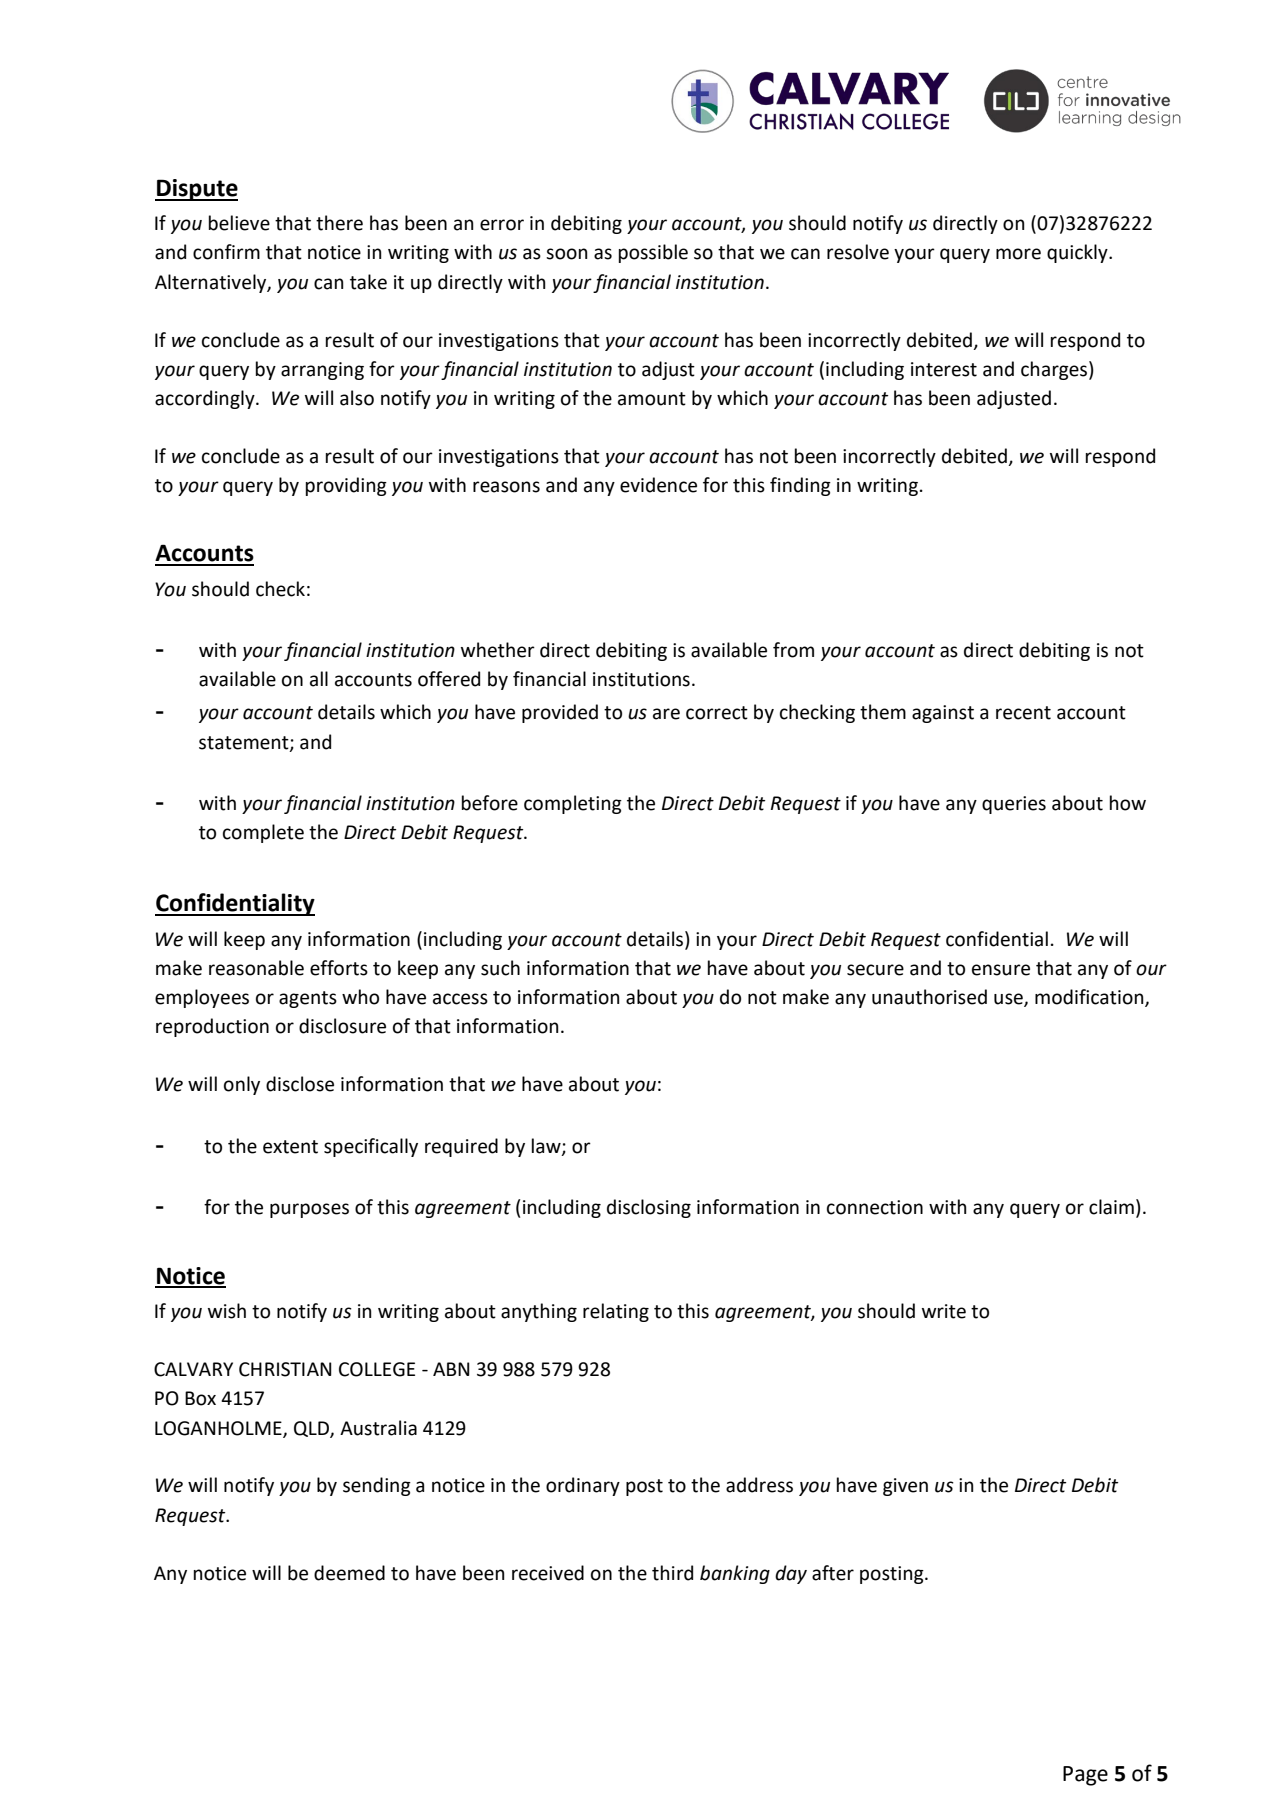  What do you see at coordinates (500, 968) in the screenshot?
I see `such` at bounding box center [500, 968].
